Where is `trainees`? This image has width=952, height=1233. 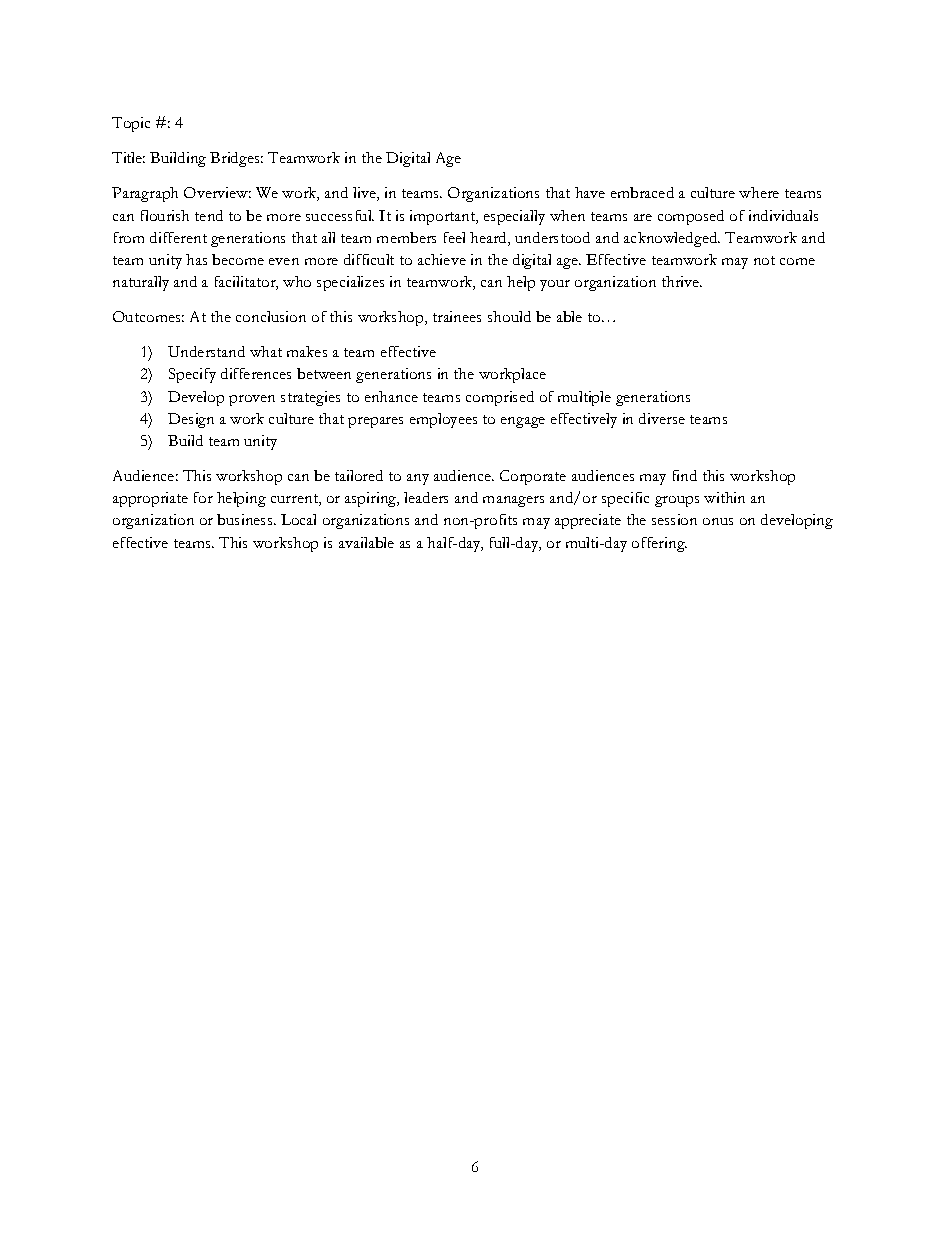 trainees is located at coordinates (457, 316).
